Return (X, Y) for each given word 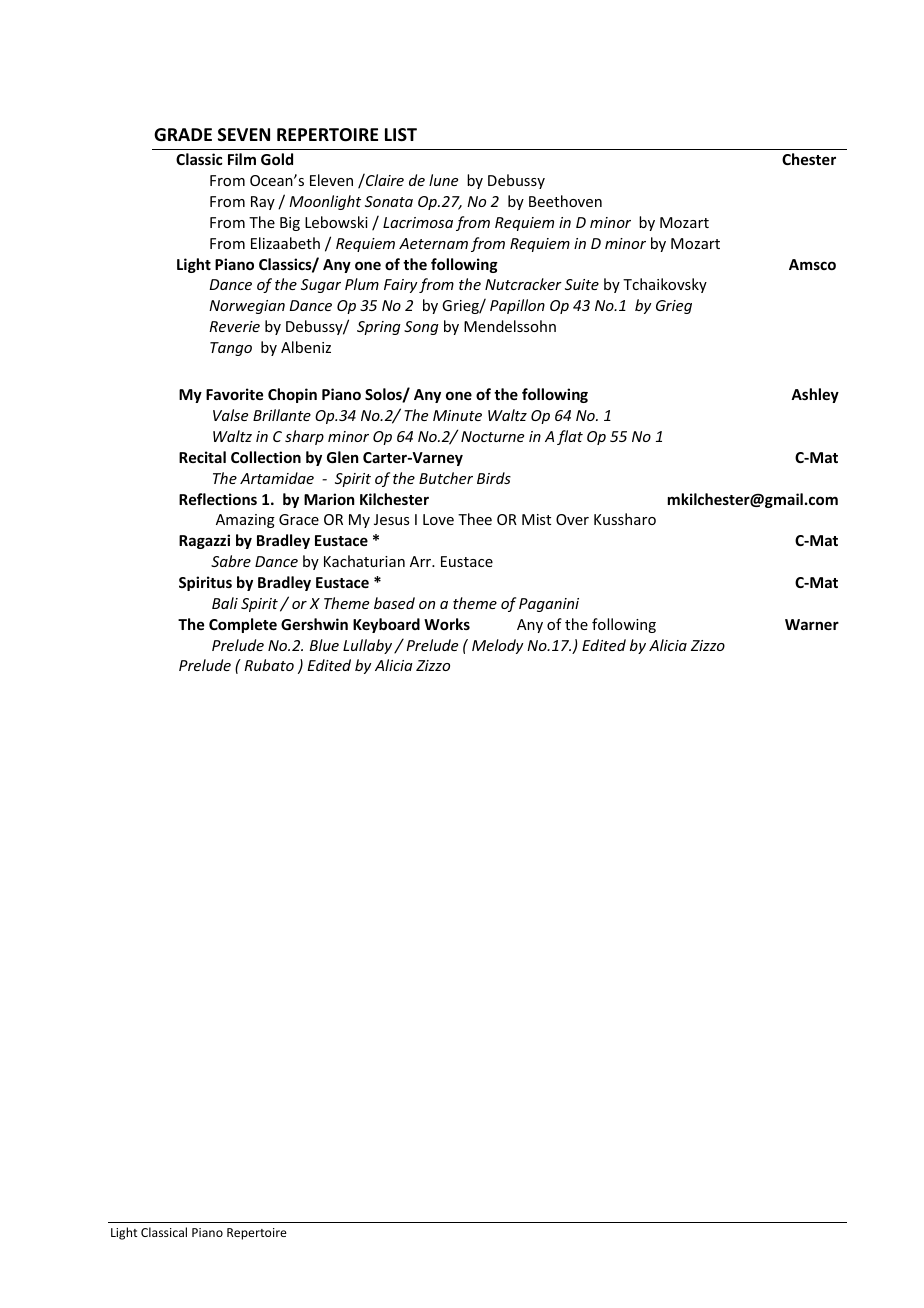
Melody (498, 646)
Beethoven (565, 201)
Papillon (517, 306)
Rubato (269, 665)
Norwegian (247, 307)
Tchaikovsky (665, 285)
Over (572, 519)
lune (443, 180)
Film (242, 159)
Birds (494, 478)
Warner (812, 624)
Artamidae (277, 478)
